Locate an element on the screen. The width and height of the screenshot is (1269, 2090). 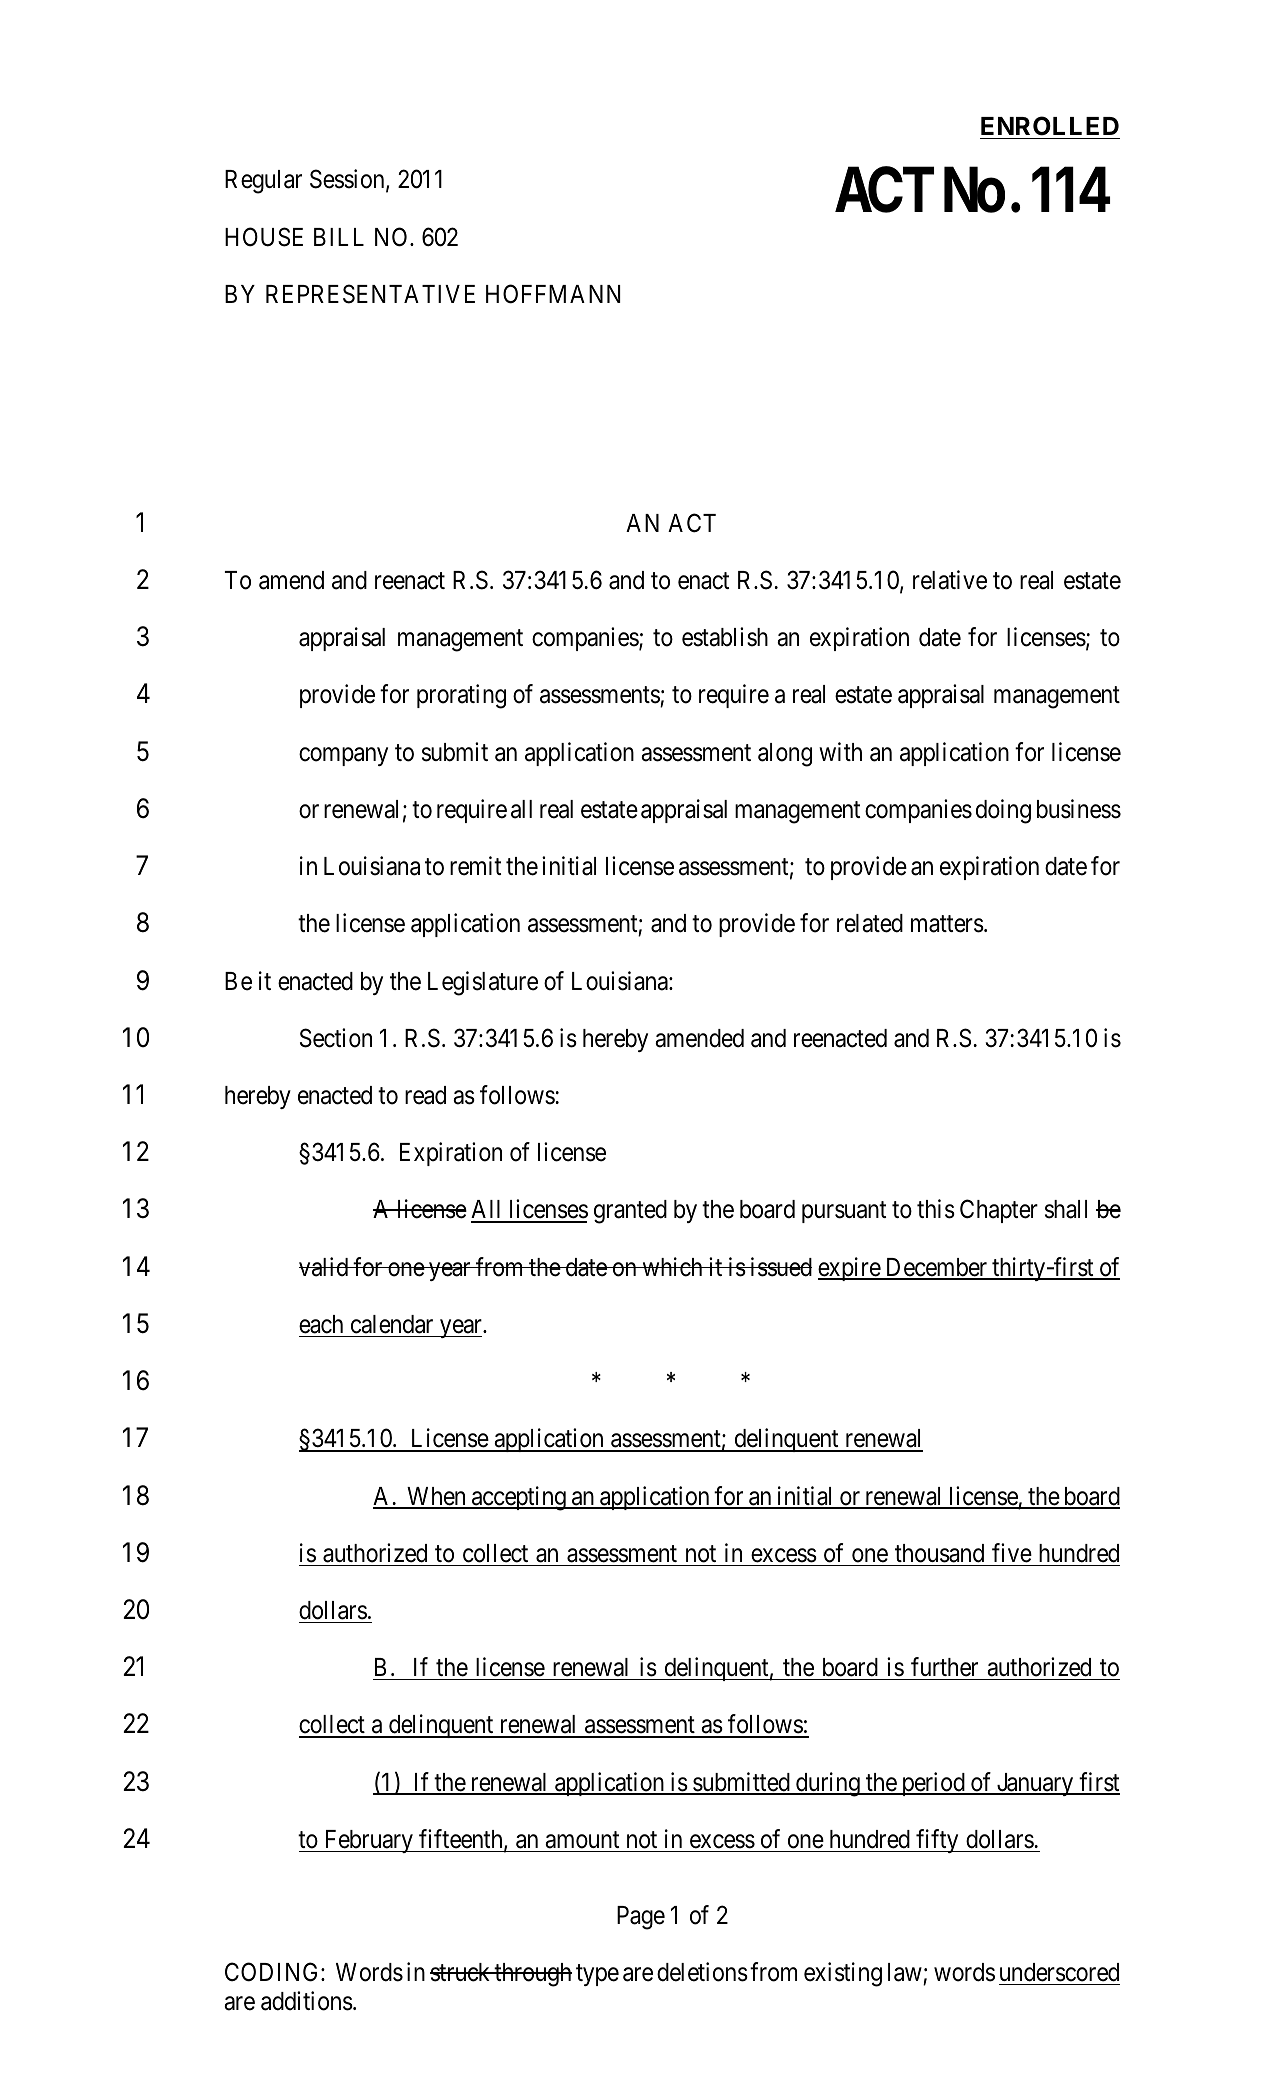
ENROLLED is located at coordinates (1050, 126).
